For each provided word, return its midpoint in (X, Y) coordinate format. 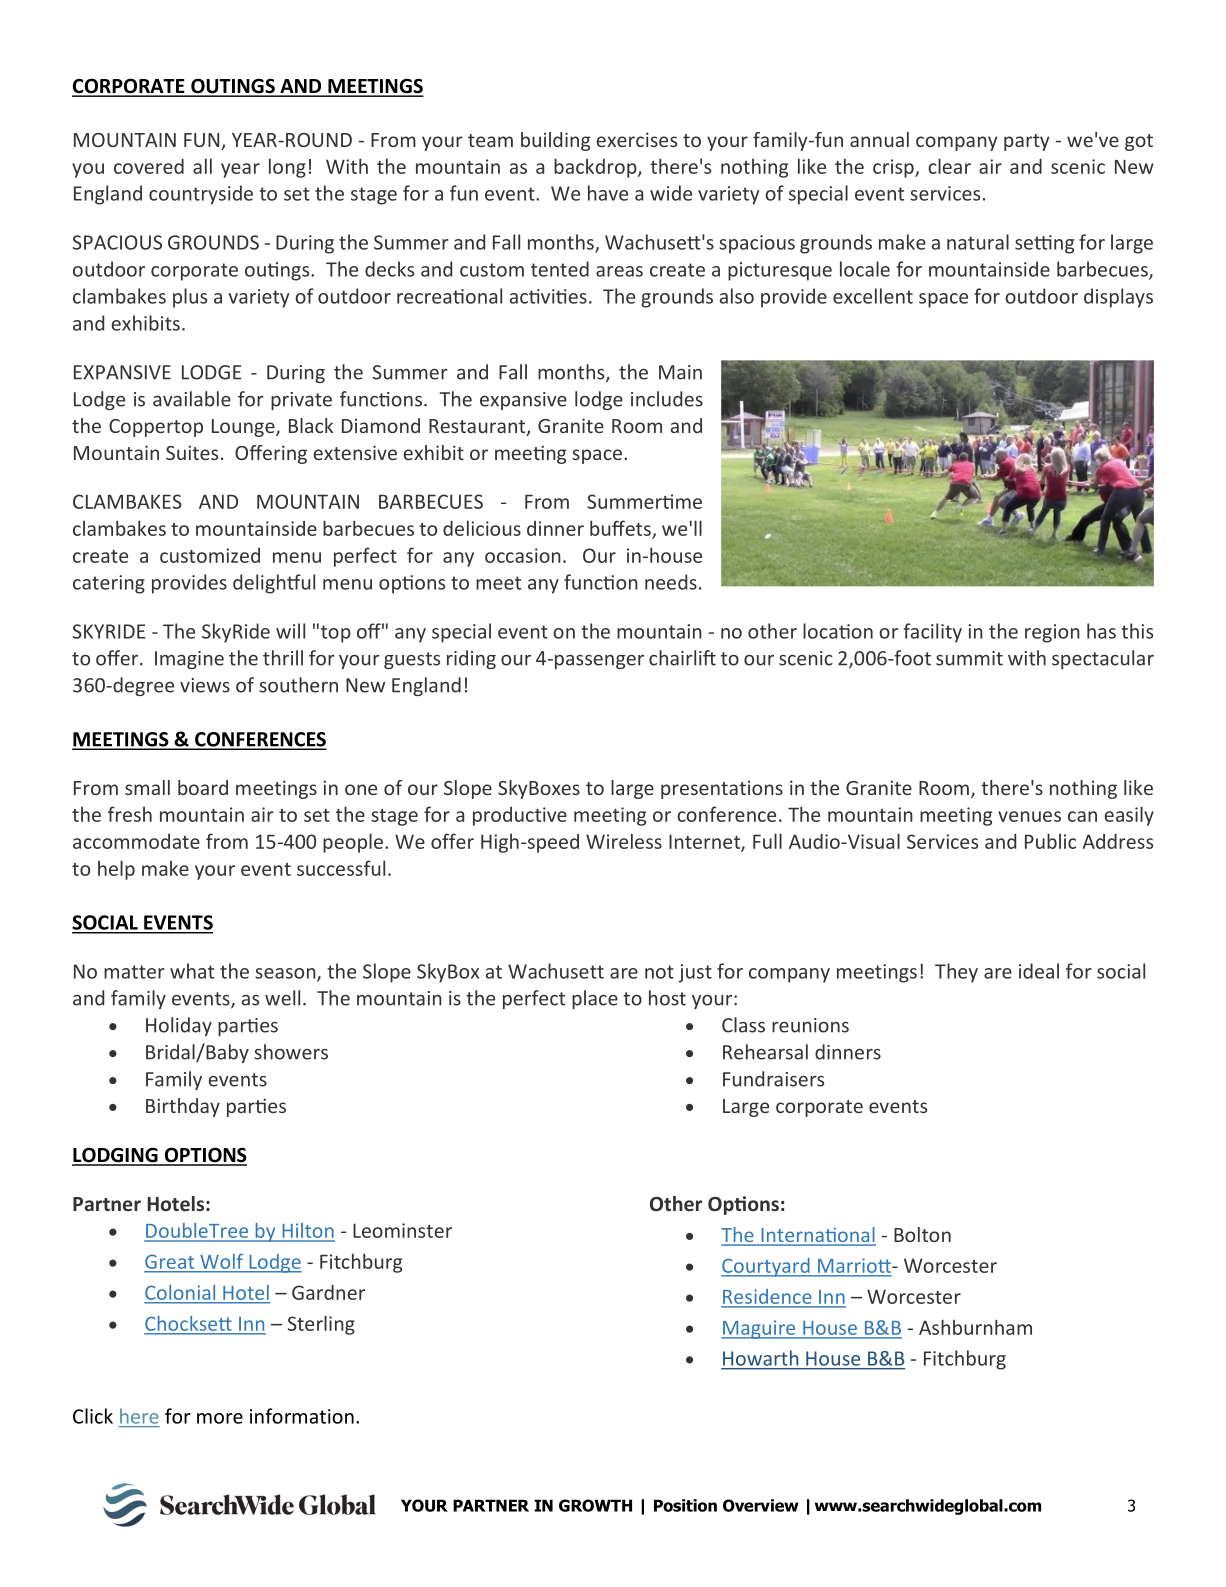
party (1027, 142)
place (595, 999)
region (1052, 633)
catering (109, 584)
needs (671, 582)
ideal (1039, 971)
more (220, 1418)
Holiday (179, 1026)
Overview (761, 1505)
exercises (637, 139)
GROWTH (595, 1505)
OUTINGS (233, 87)
